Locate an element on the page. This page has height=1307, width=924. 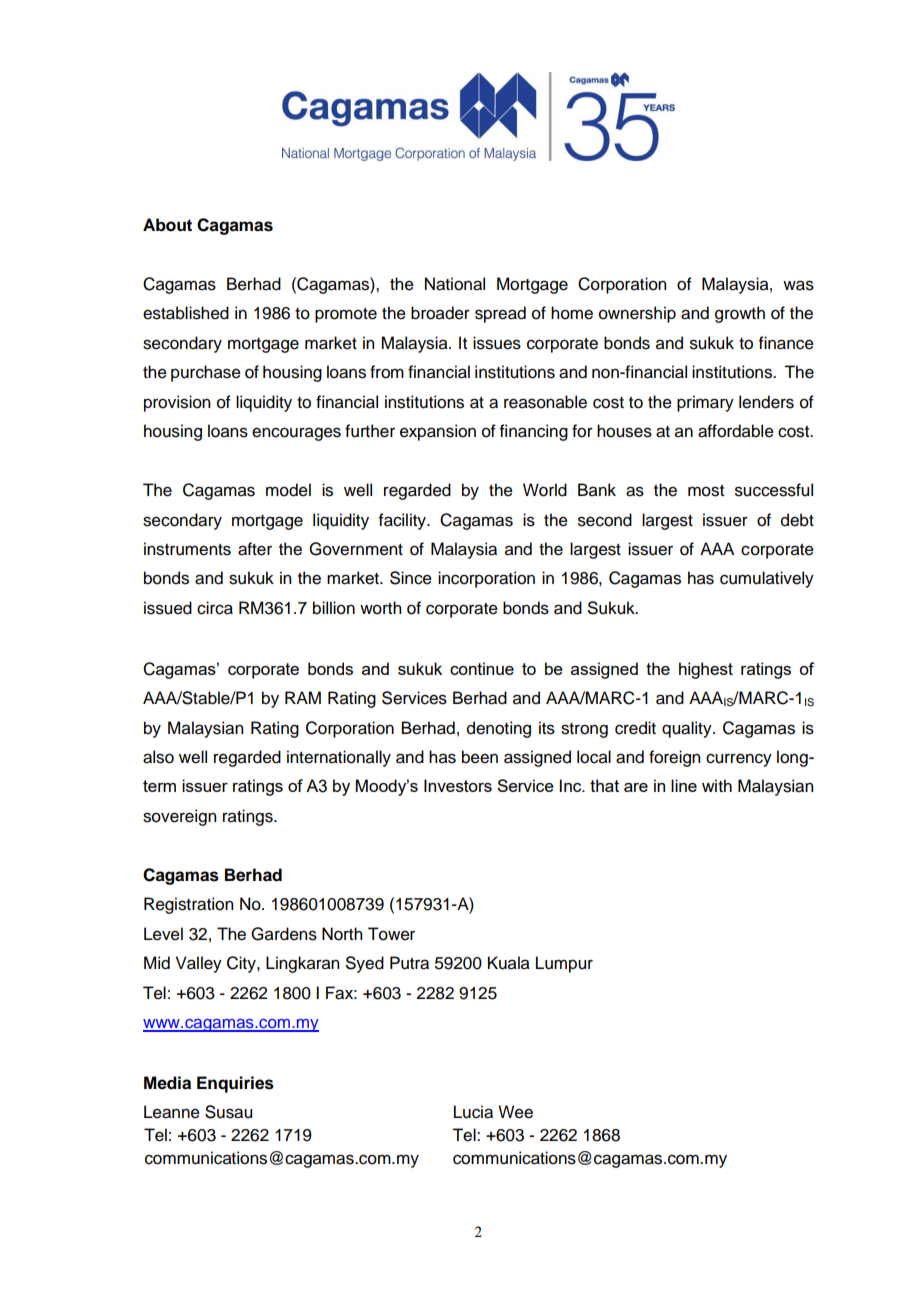
sovereign is located at coordinates (179, 817).
